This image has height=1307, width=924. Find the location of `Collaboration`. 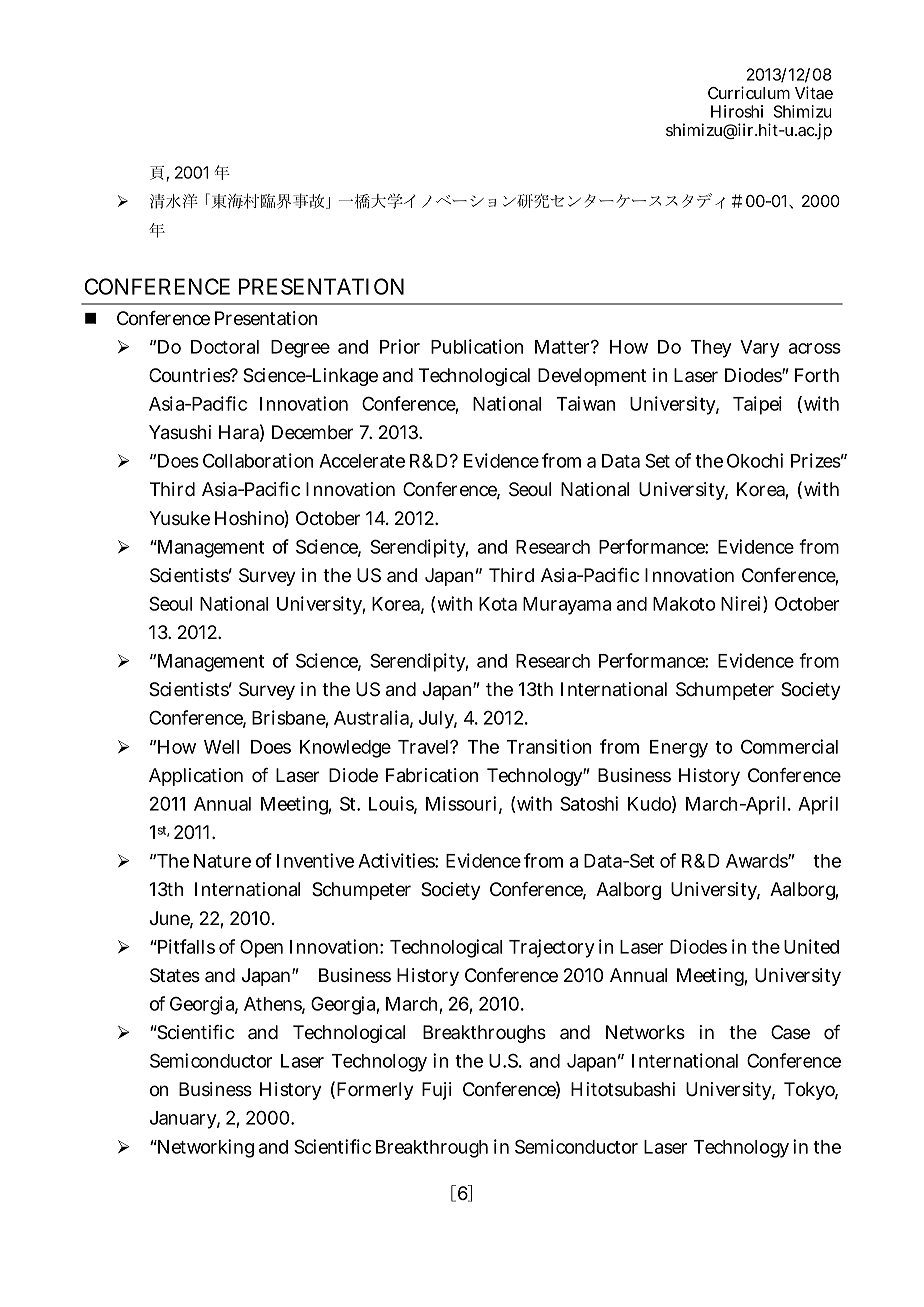

Collaboration is located at coordinates (258, 460).
